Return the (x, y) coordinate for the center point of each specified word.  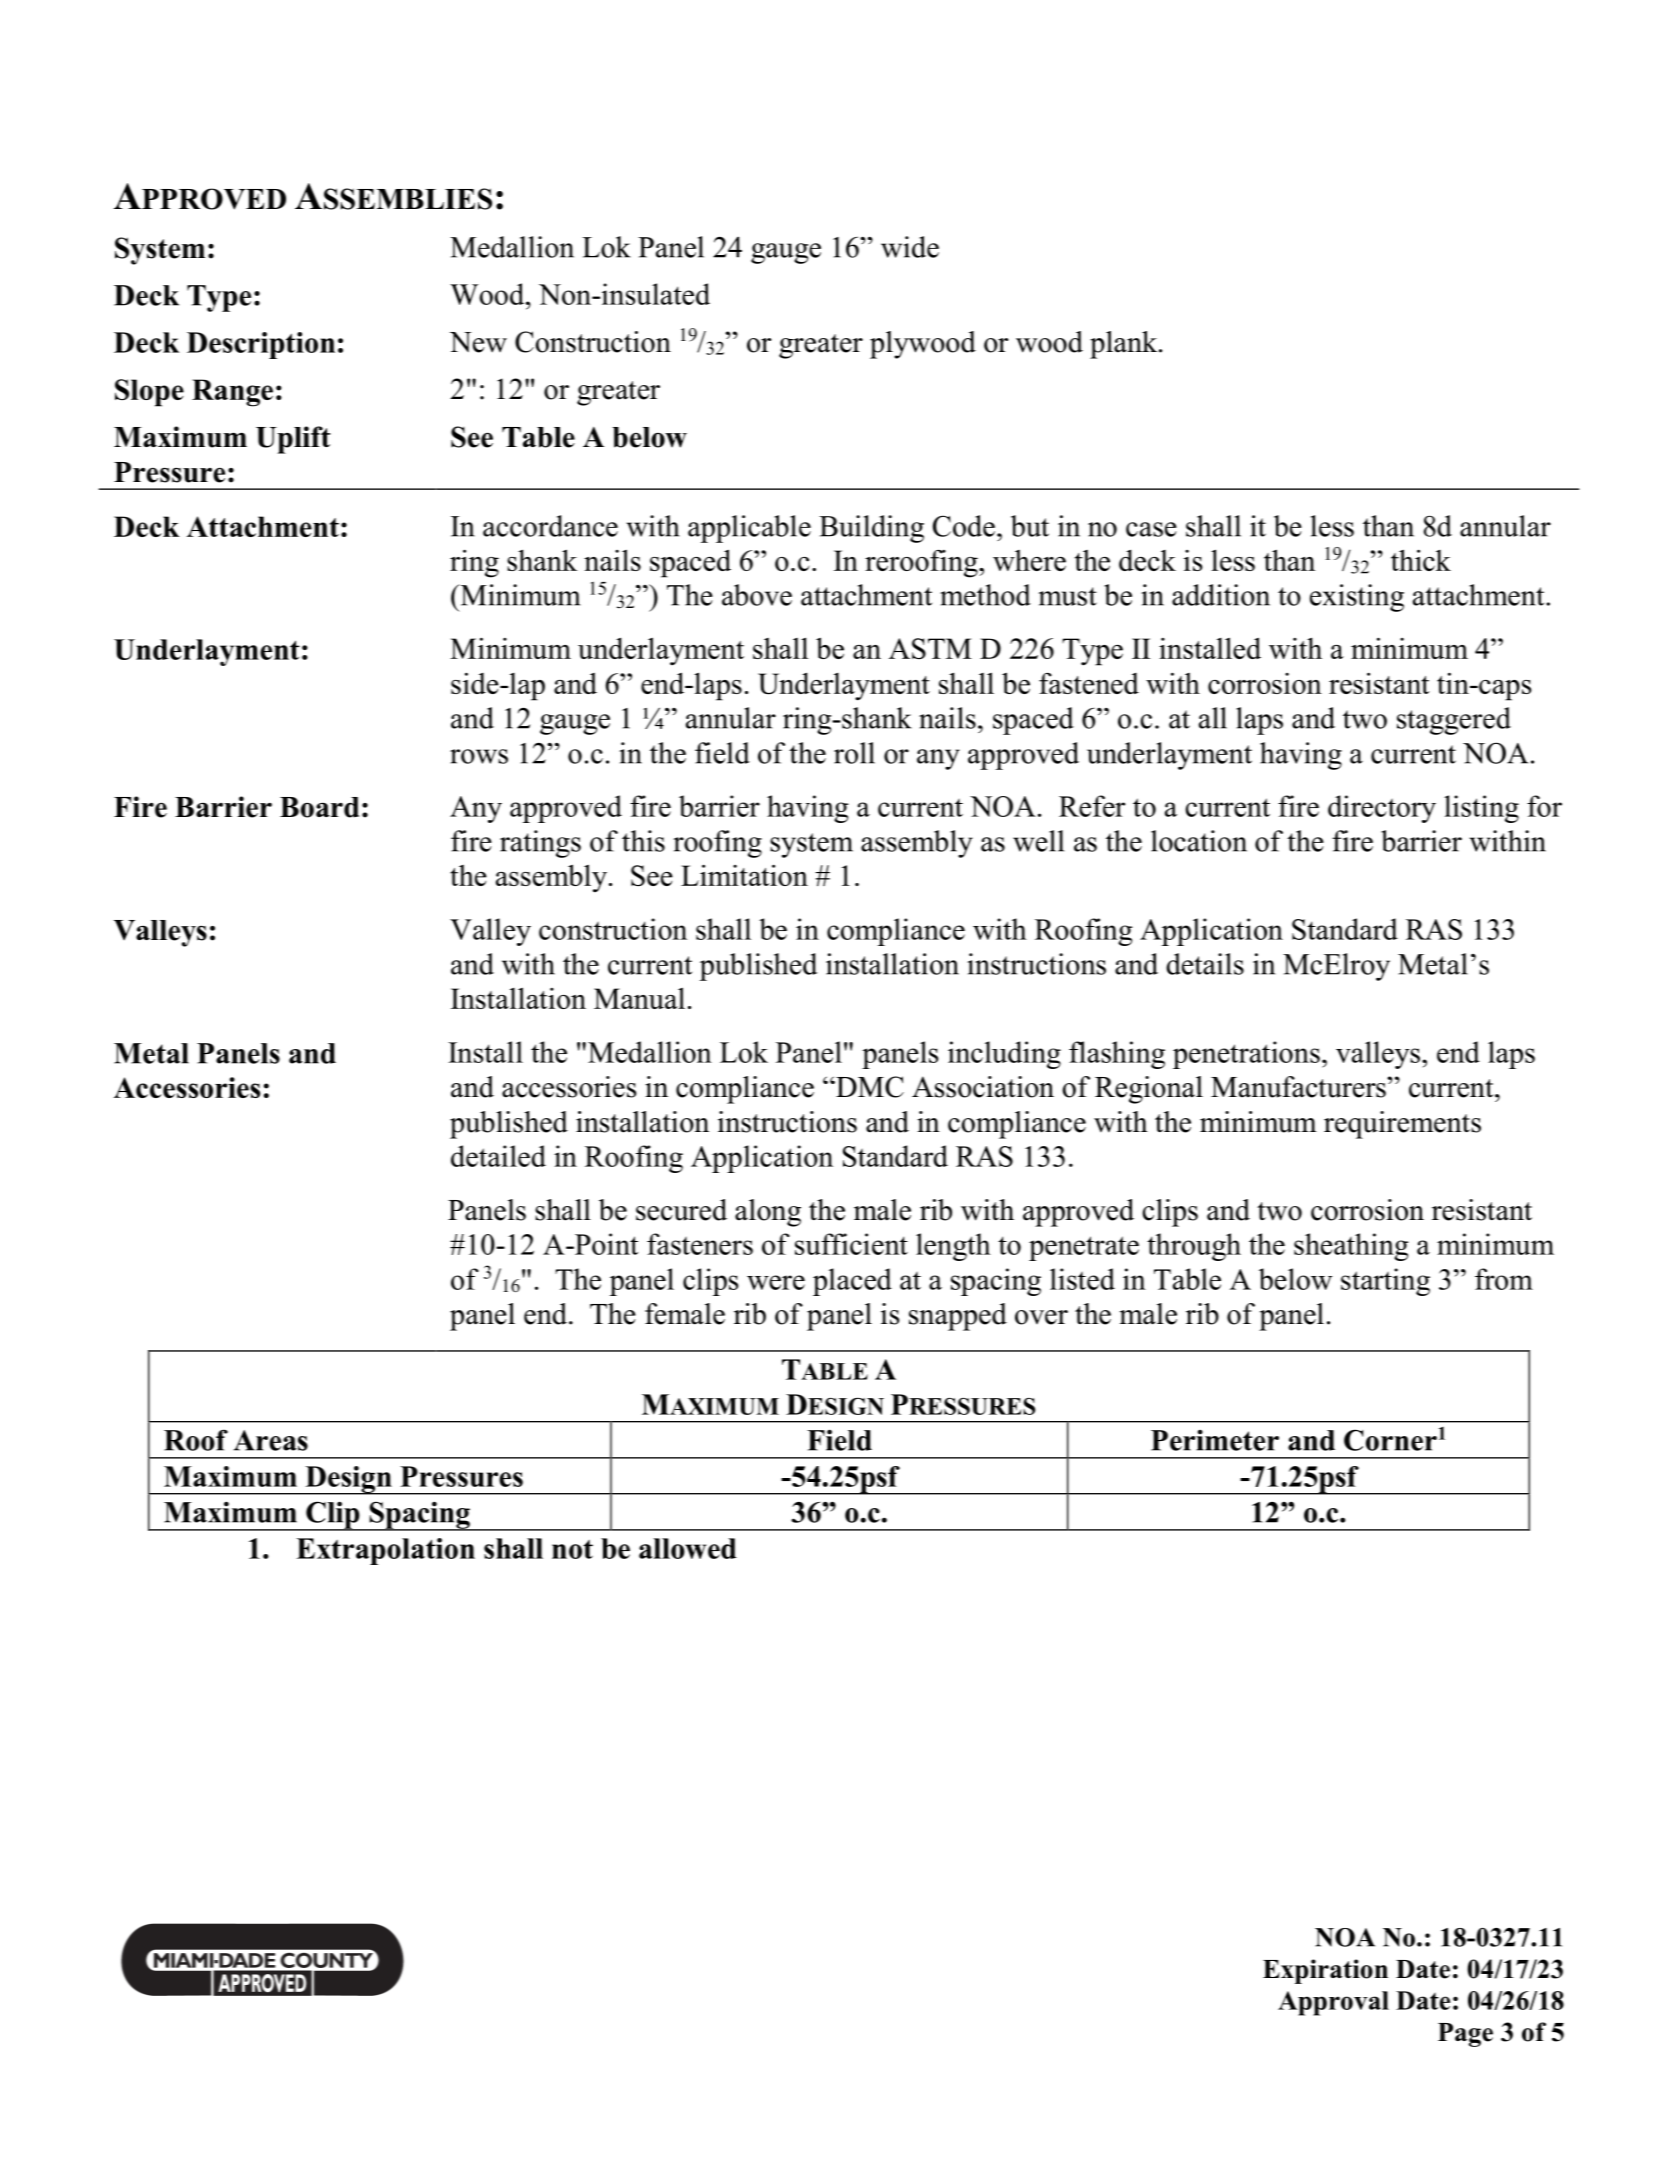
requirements (1402, 1125)
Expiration (1325, 1971)
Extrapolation (385, 1551)
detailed (498, 1156)
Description (261, 345)
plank (1125, 345)
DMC (869, 1087)
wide (910, 247)
